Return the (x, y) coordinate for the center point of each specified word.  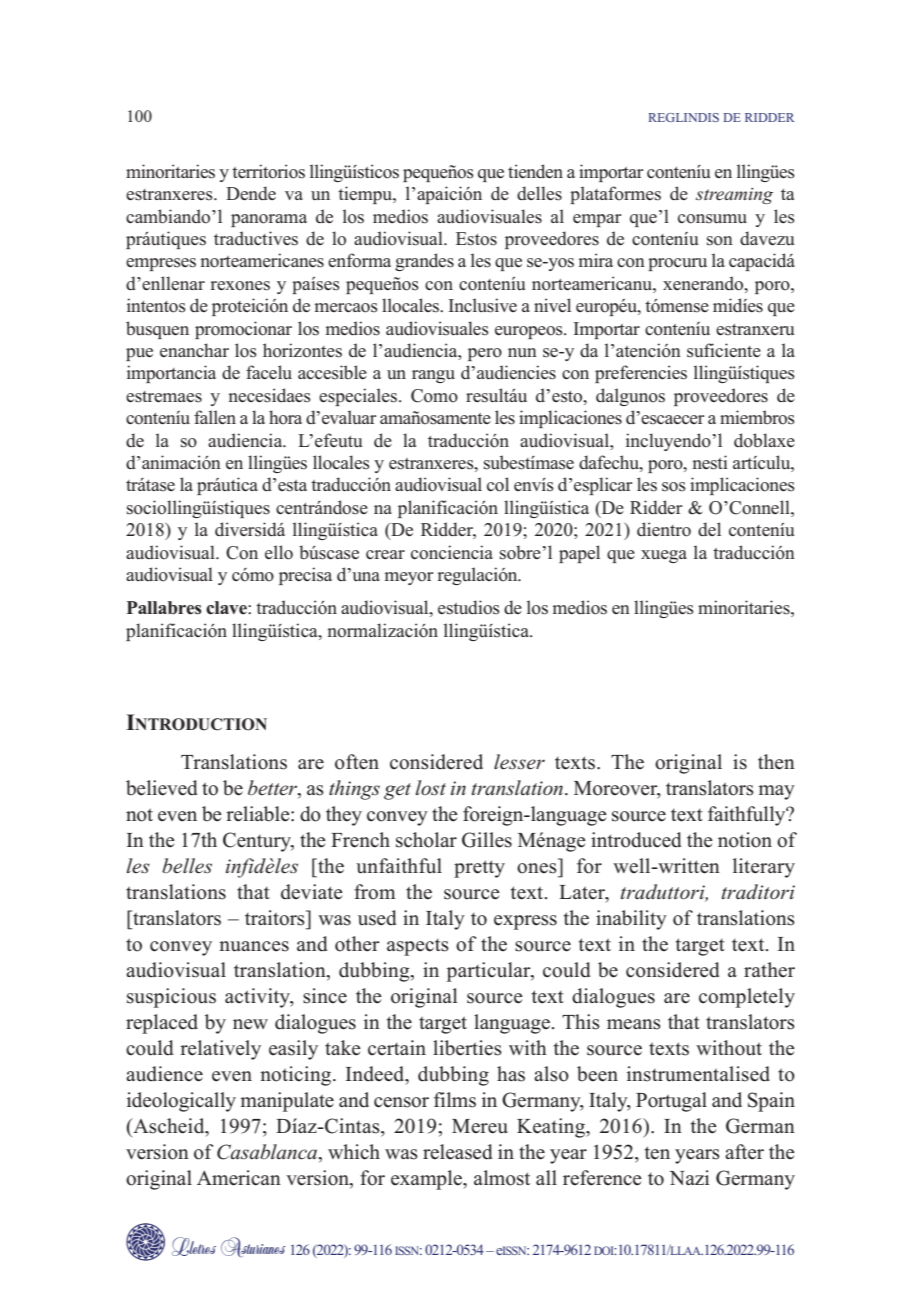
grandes (424, 262)
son (720, 241)
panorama (269, 220)
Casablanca (268, 1153)
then (776, 762)
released (458, 1152)
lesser (519, 762)
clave (227, 608)
